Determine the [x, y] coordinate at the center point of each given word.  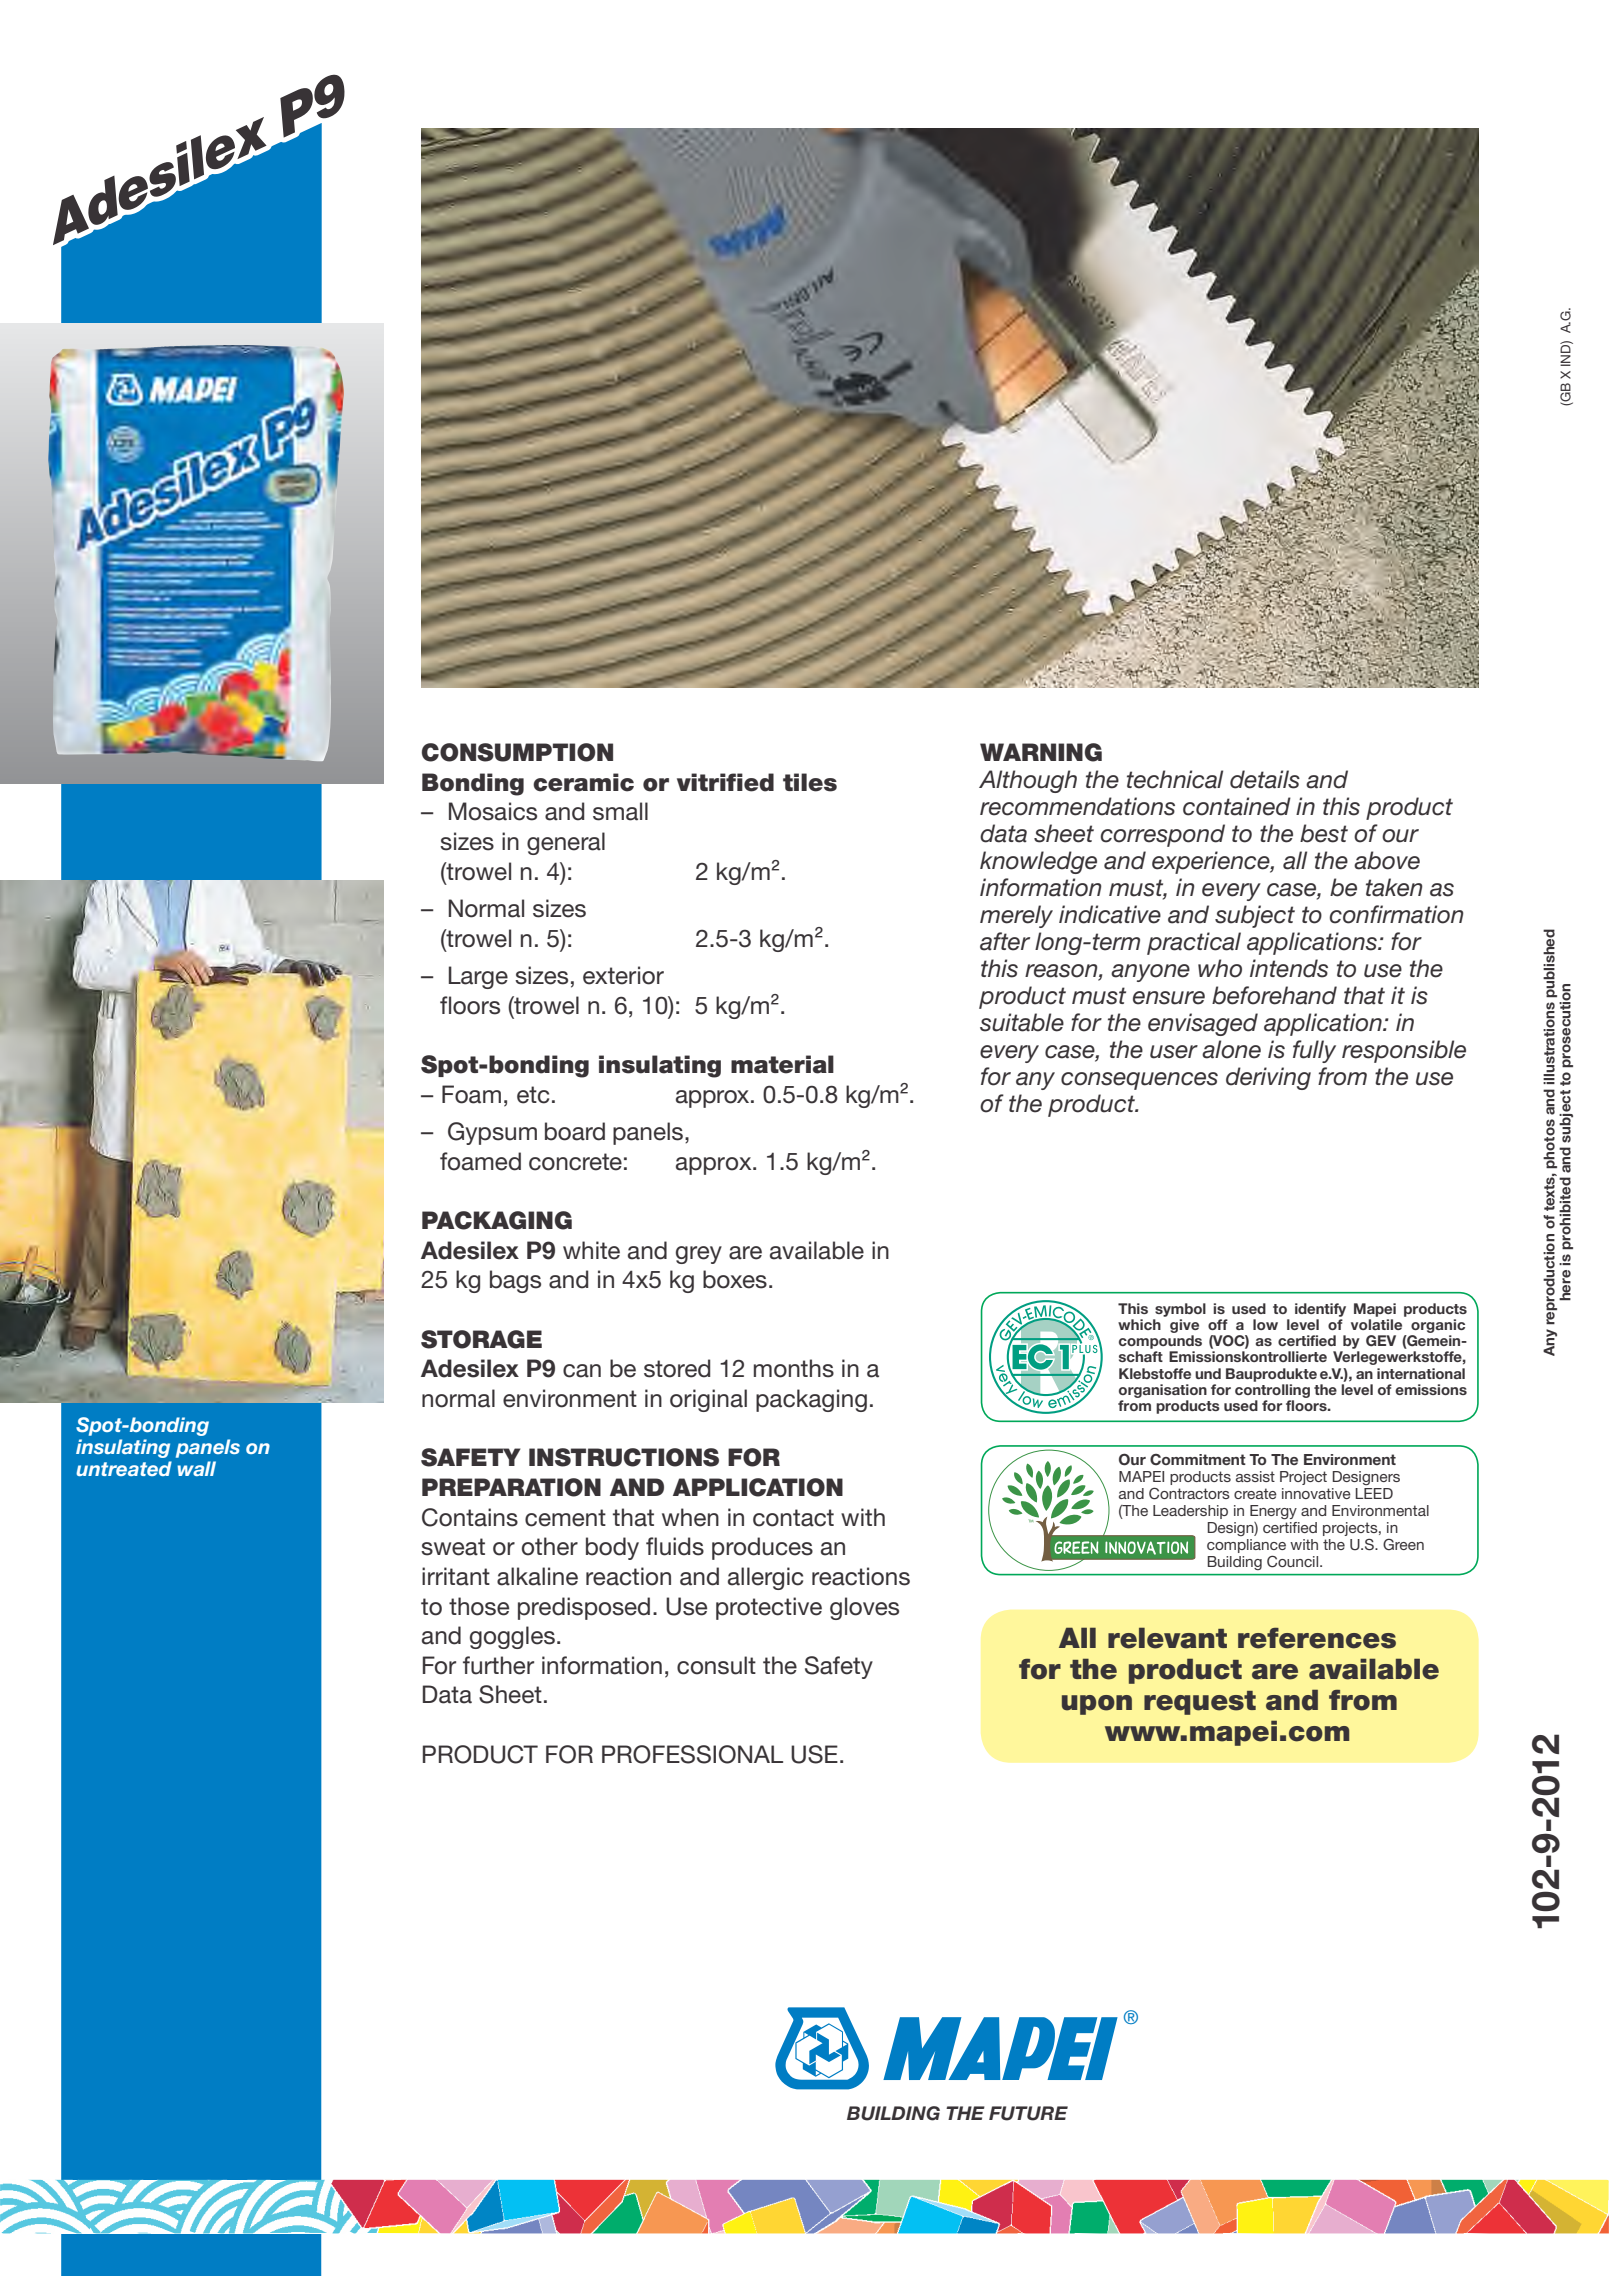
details [1265, 779]
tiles [810, 782]
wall [196, 1468]
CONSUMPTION [517, 752]
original [708, 1400]
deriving [1268, 1078]
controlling [1272, 1391]
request [1200, 1703]
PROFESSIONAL [692, 1754]
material [782, 1064]
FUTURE [1028, 2113]
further [498, 1665]
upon [1097, 1705]
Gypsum [492, 1133]
